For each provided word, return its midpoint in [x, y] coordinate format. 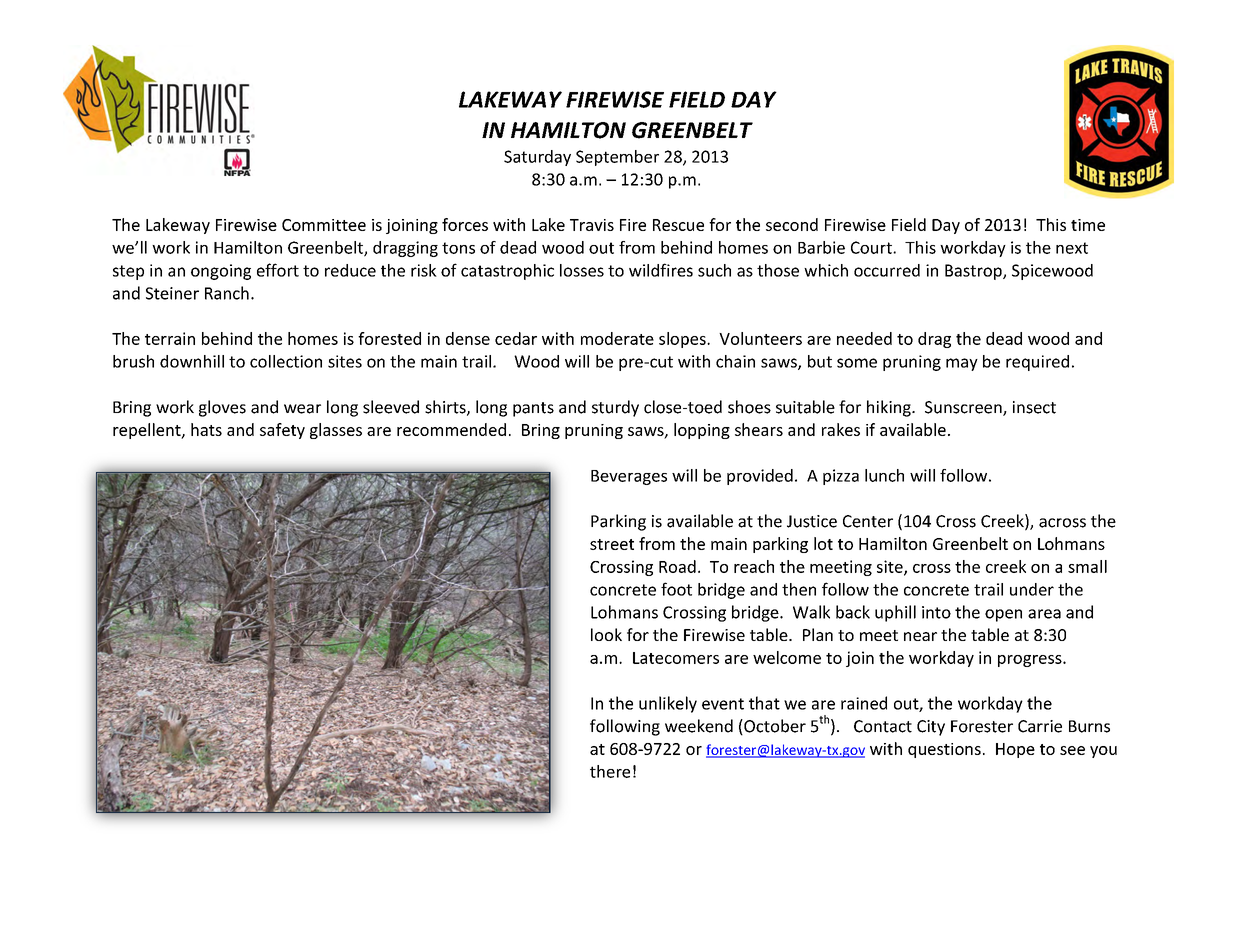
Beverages [629, 477]
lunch [884, 475]
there [610, 771]
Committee [324, 225]
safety [282, 431]
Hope [1015, 750]
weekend [699, 726]
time [1088, 225]
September [617, 158]
